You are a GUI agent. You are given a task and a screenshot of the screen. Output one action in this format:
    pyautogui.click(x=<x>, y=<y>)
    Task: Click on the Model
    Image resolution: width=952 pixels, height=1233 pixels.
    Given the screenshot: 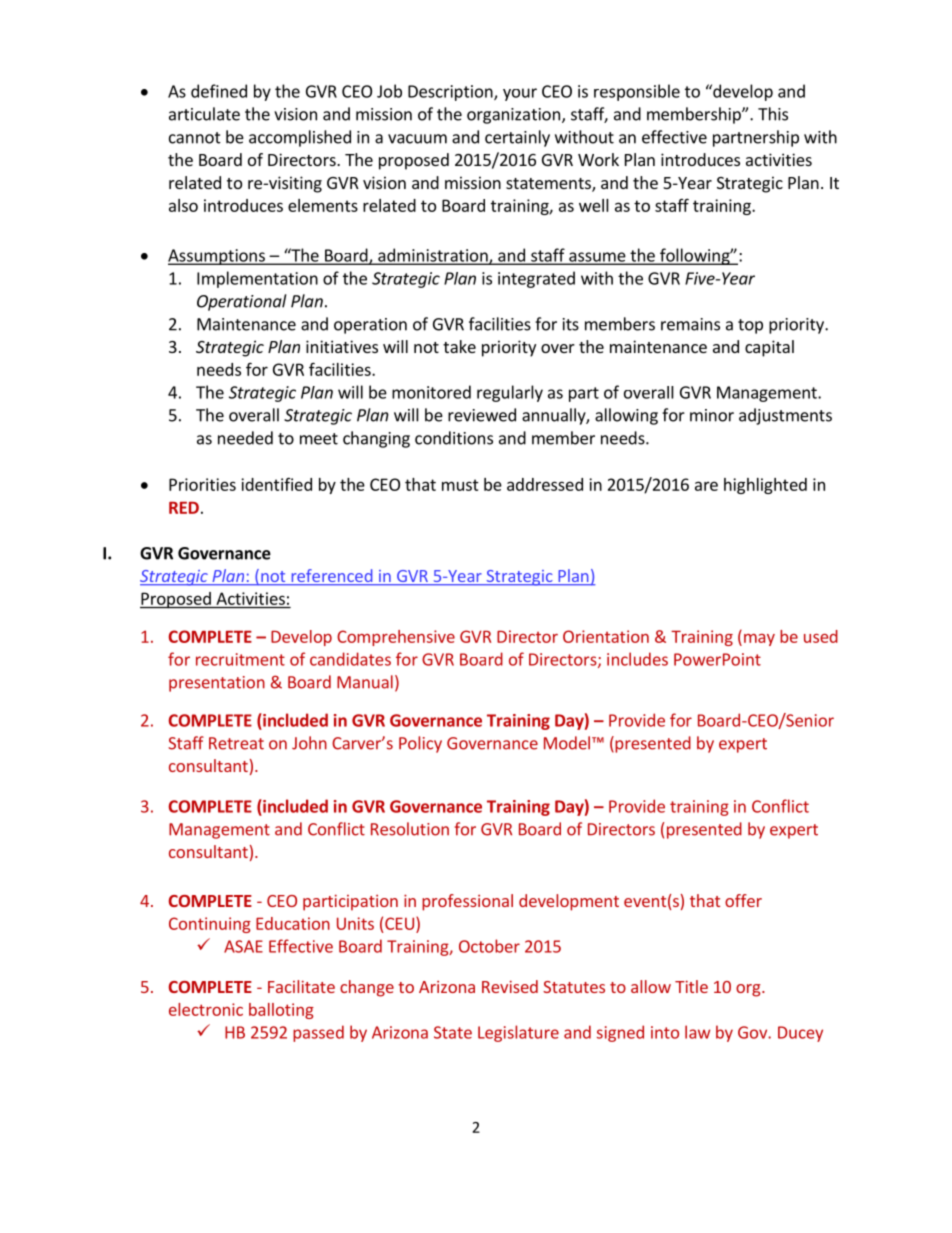 What is the action you would take?
    pyautogui.click(x=567, y=743)
